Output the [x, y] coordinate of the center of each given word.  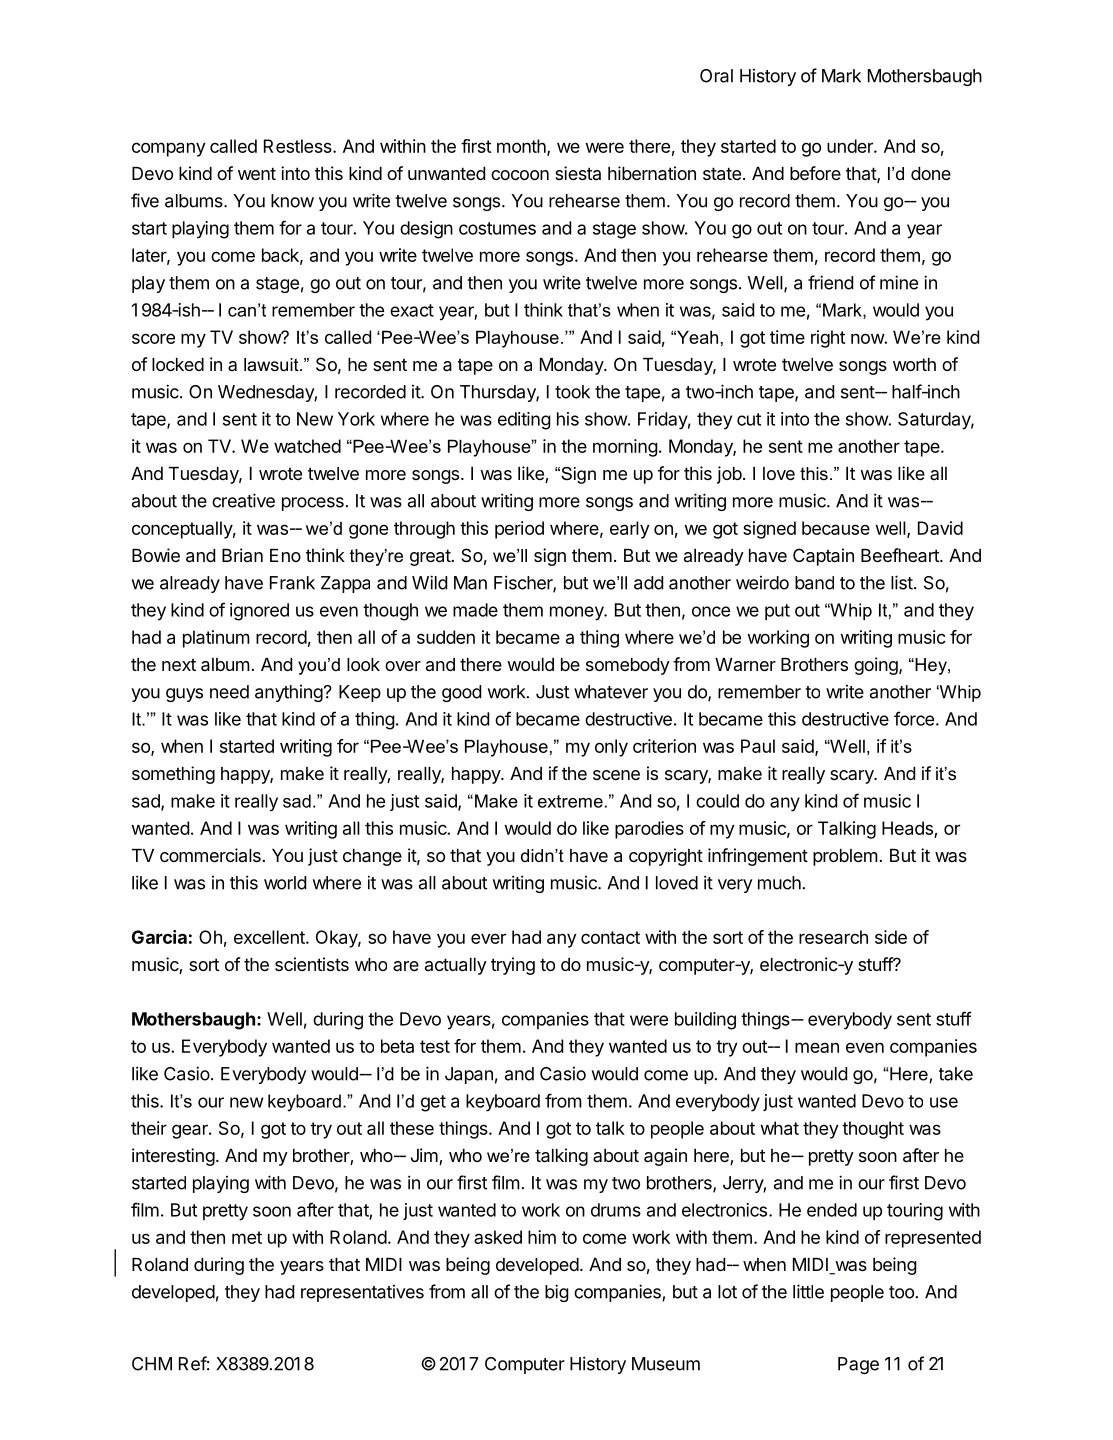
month [522, 147]
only [611, 748]
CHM [152, 1364]
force [914, 718]
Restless [299, 146]
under [851, 146]
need [229, 692]
